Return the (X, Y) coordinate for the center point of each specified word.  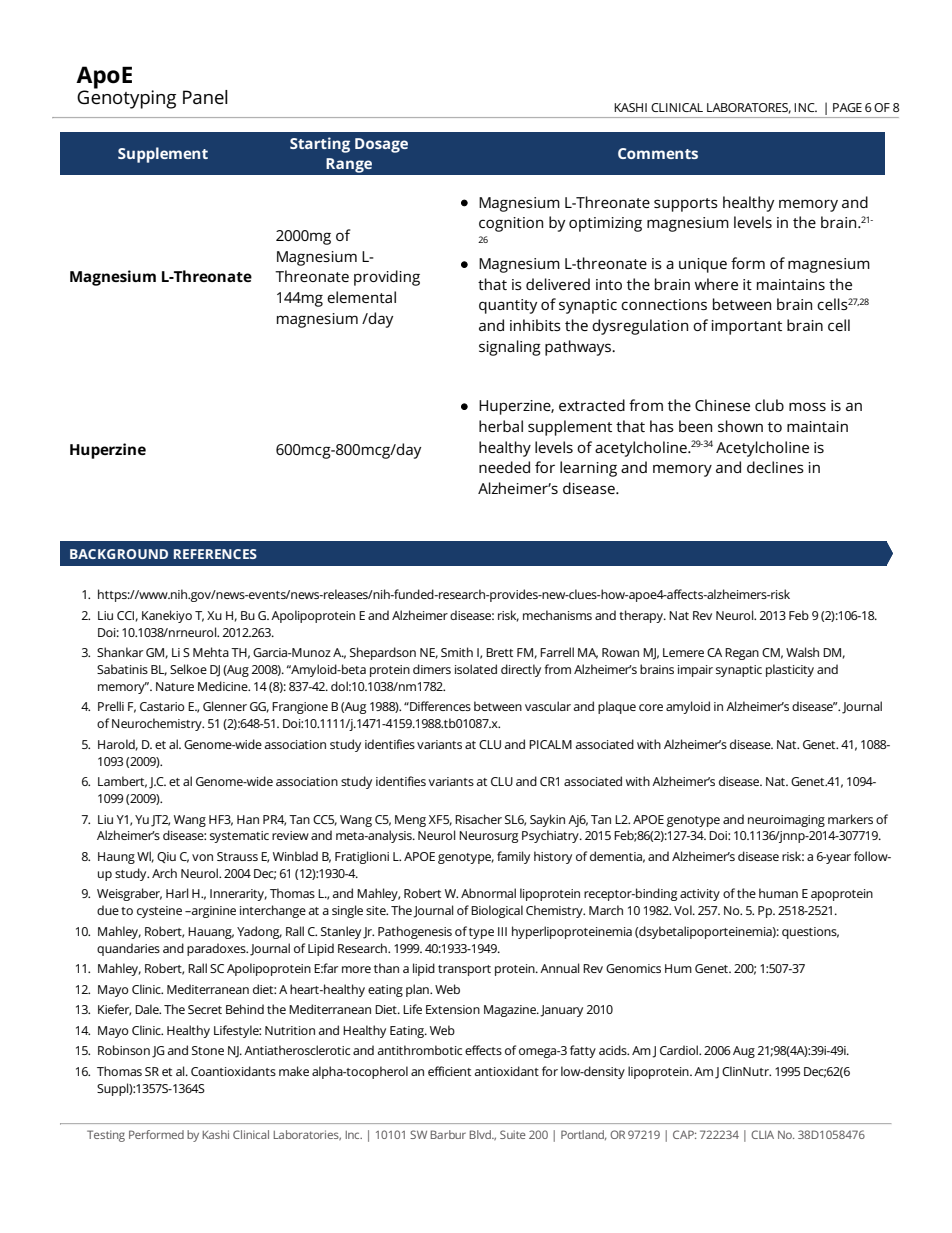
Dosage (381, 145)
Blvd (481, 1134)
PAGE (847, 107)
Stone (208, 1050)
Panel (205, 97)
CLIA (762, 1134)
